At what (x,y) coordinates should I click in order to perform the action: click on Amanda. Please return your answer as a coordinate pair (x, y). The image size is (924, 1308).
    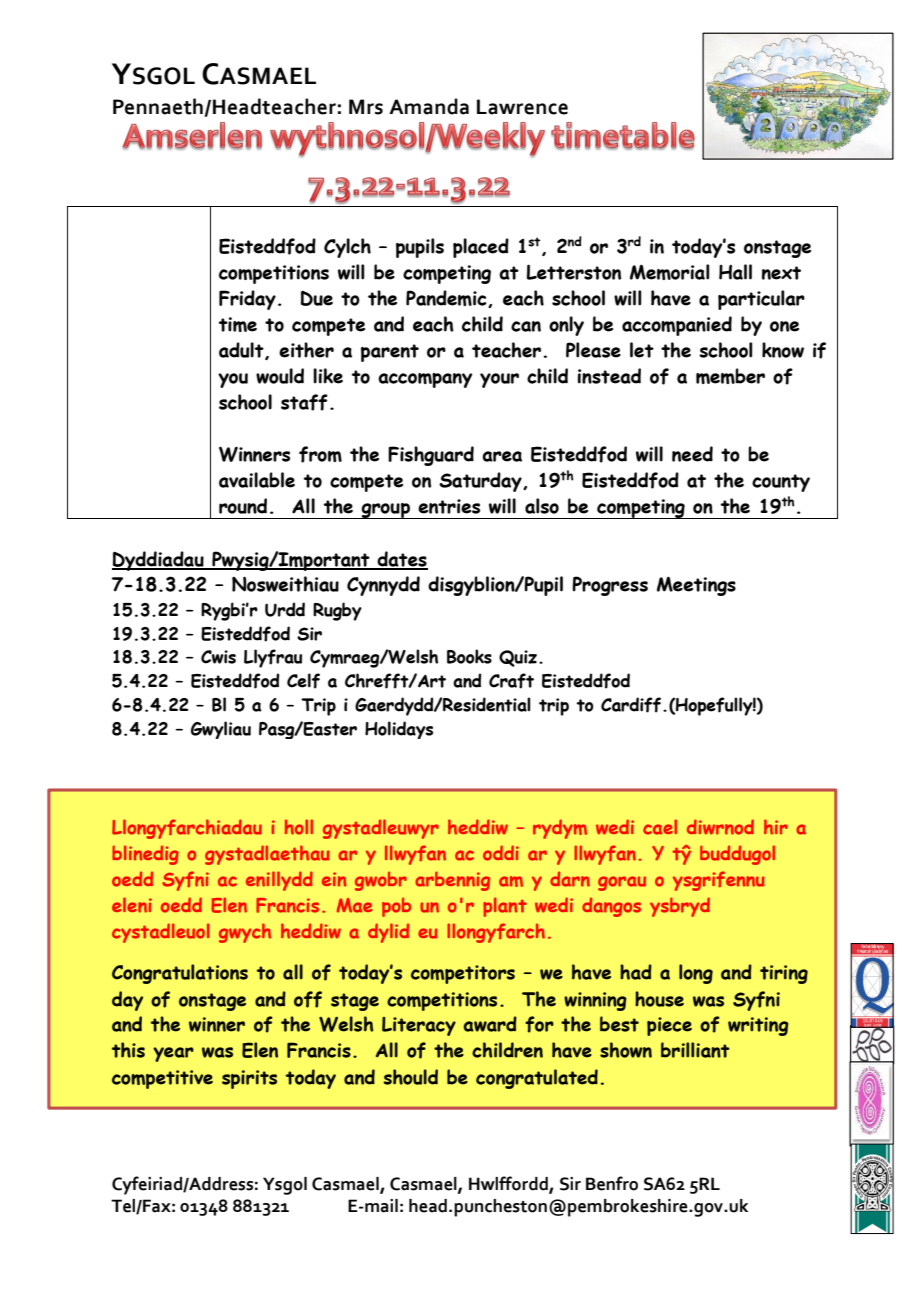
    Looking at the image, I should click on (429, 106).
